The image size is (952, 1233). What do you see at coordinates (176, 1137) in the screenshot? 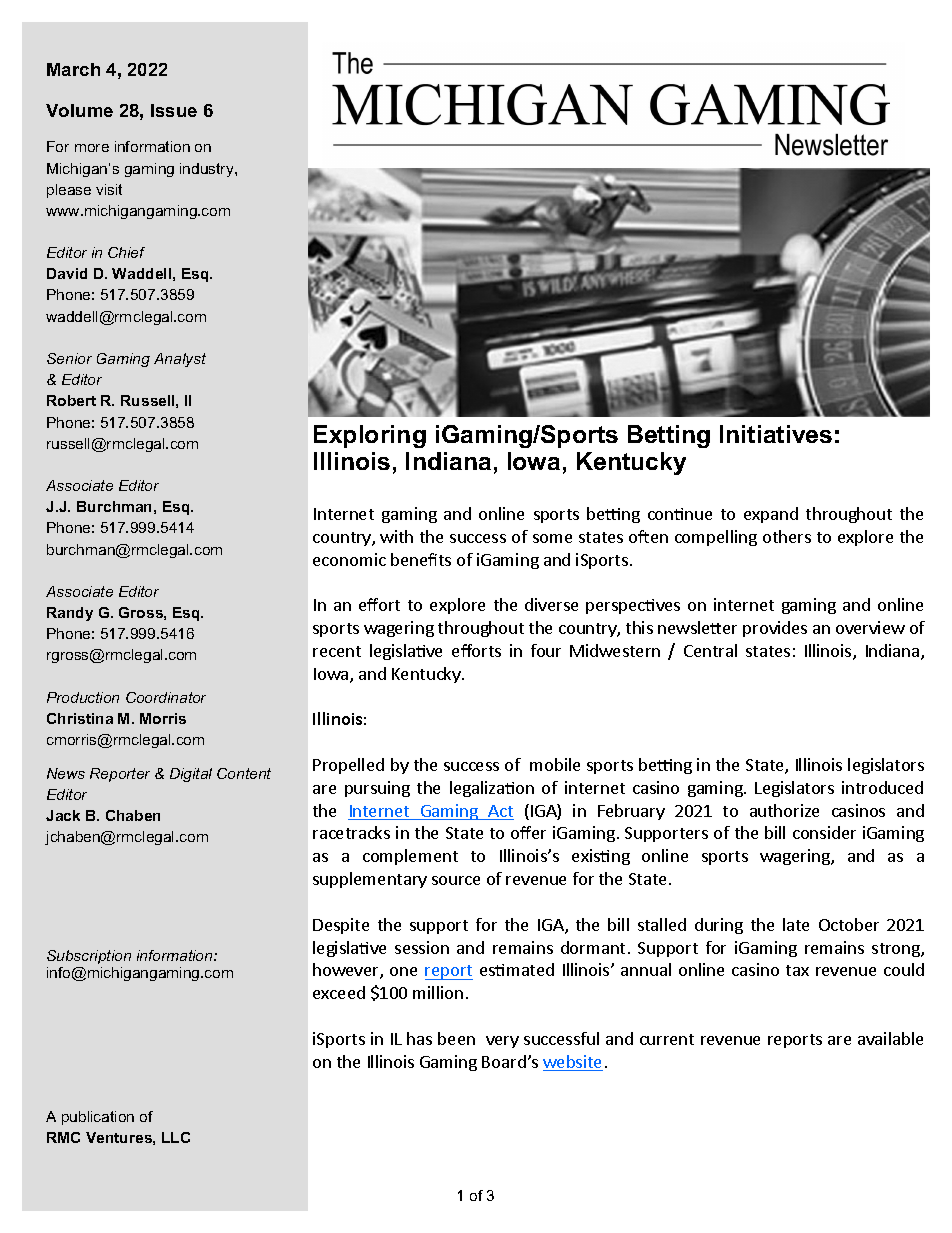
I see `LLC` at bounding box center [176, 1137].
